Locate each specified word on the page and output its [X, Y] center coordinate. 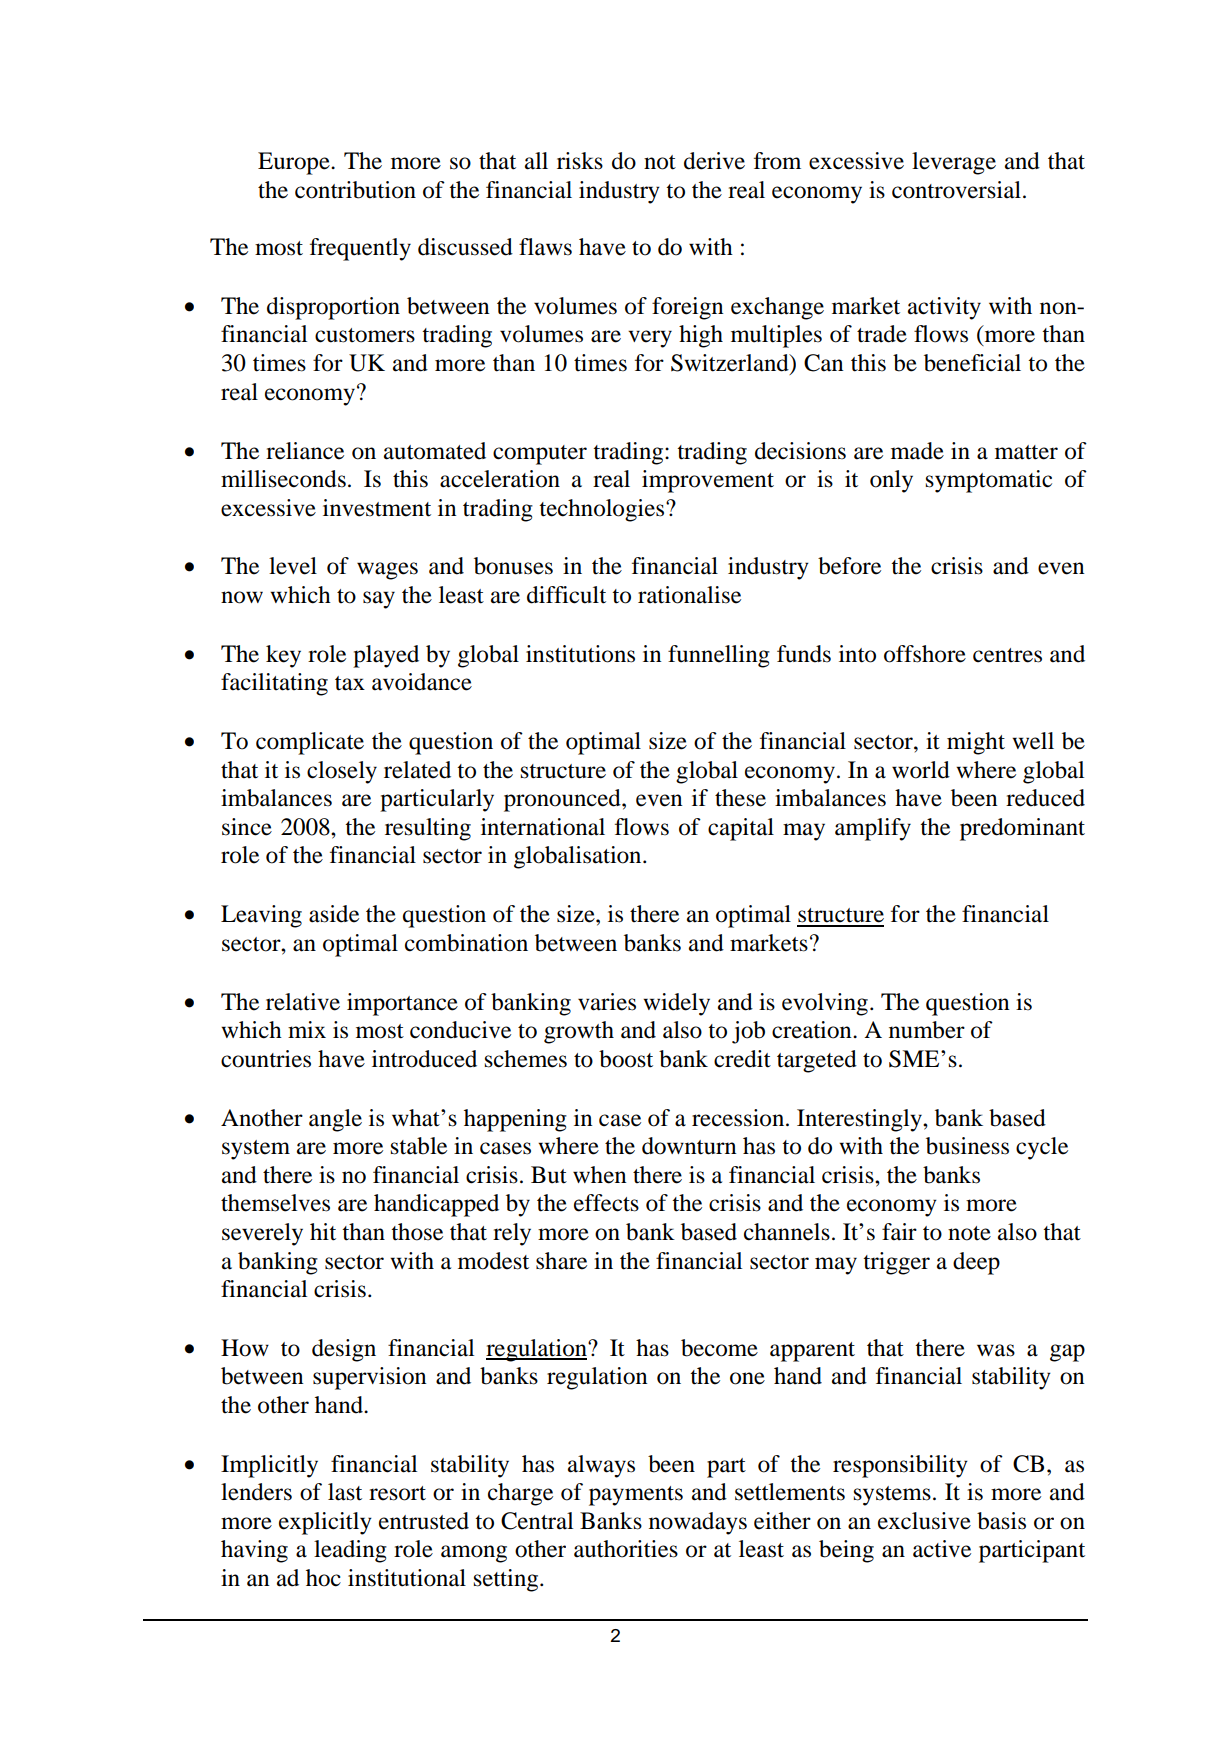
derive [714, 161]
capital [741, 829]
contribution [355, 190]
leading [350, 1551]
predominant [1022, 829]
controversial [956, 190]
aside [334, 914]
